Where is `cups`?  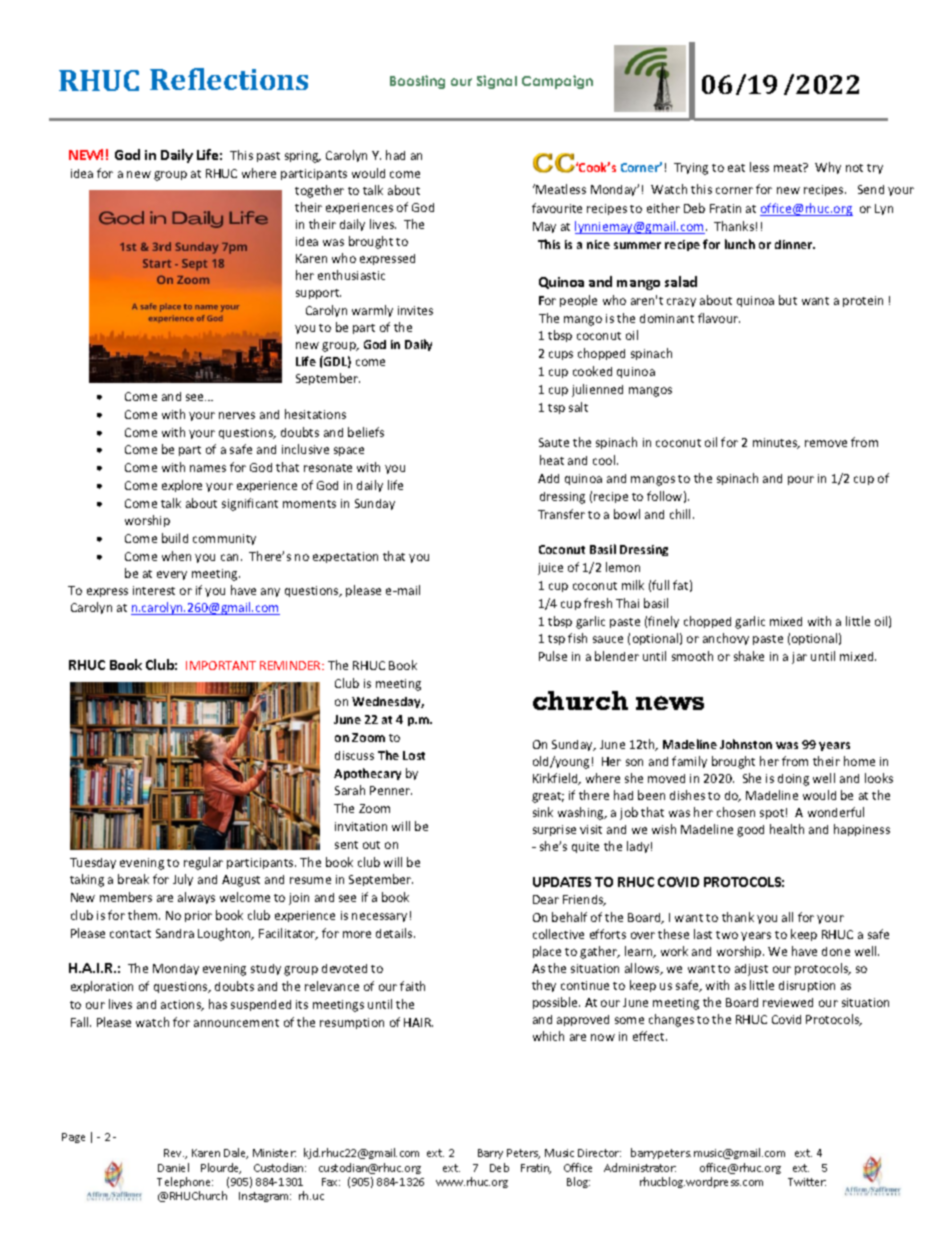 cups is located at coordinates (561, 355).
